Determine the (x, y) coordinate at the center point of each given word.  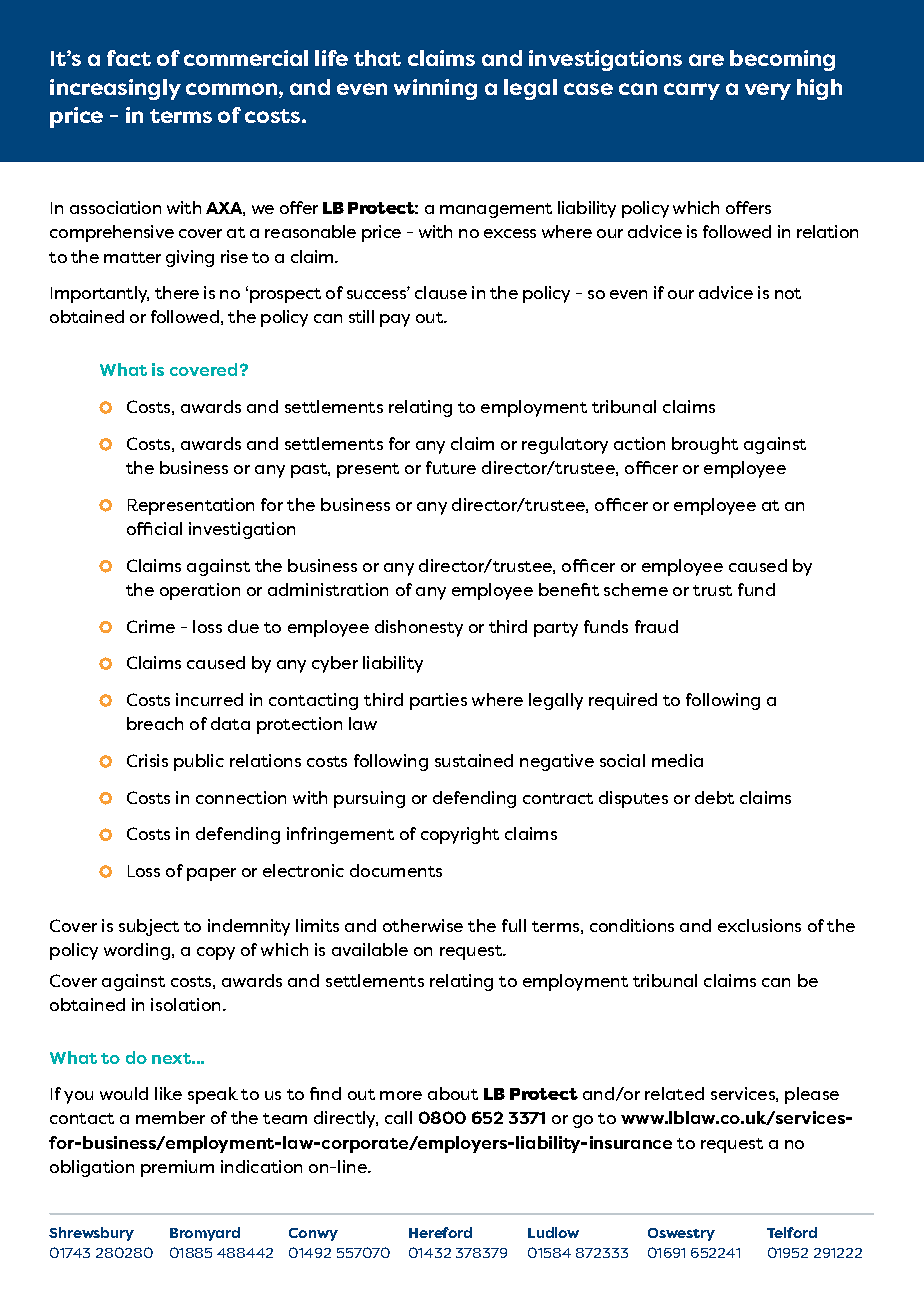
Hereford (440, 1232)
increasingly (115, 89)
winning (435, 89)
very (768, 91)
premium (177, 1168)
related (674, 1093)
